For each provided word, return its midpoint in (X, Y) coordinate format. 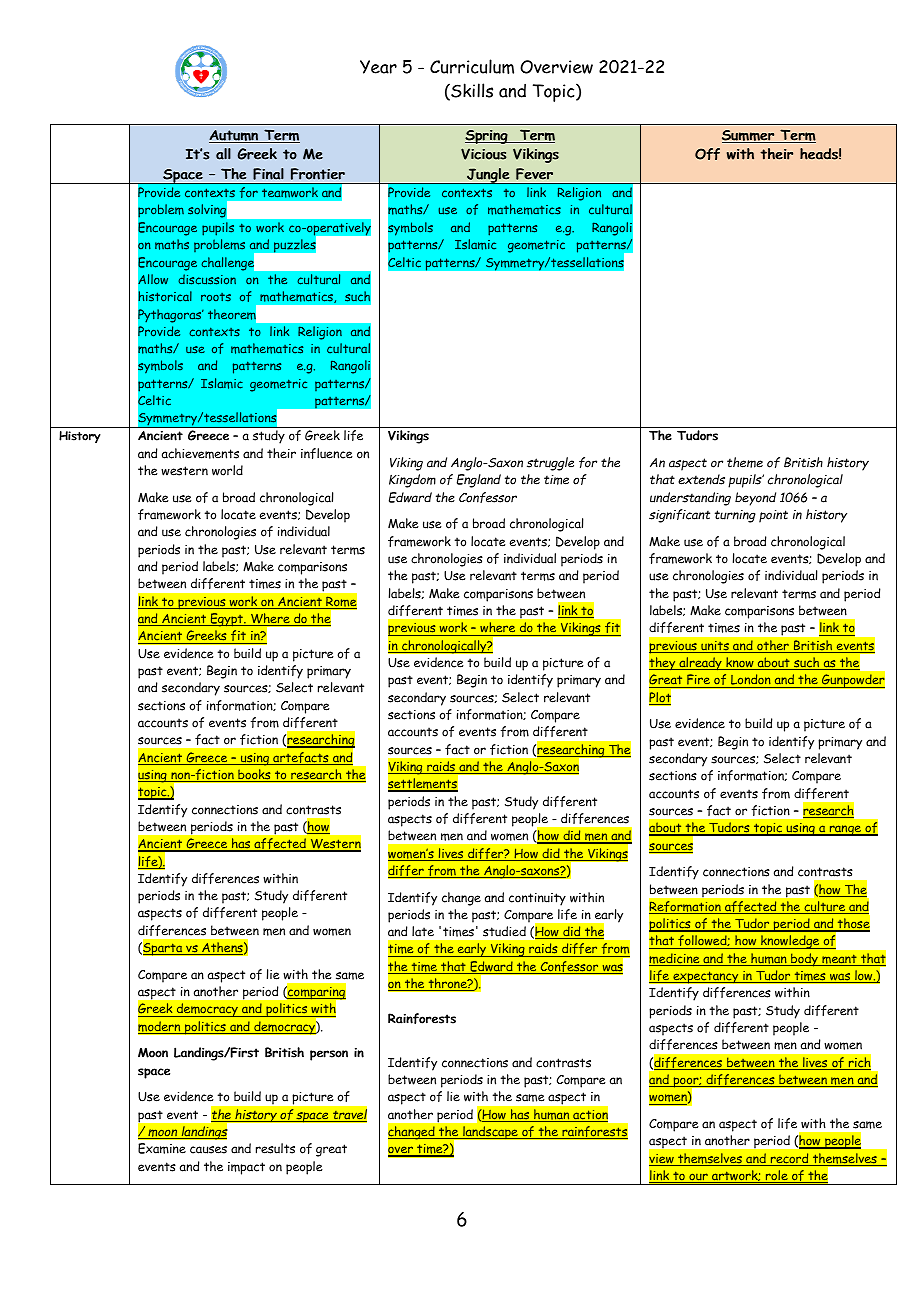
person (329, 1055)
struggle (550, 464)
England (479, 481)
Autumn (235, 136)
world (227, 470)
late (423, 931)
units (715, 647)
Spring (487, 137)
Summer (749, 136)
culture (825, 907)
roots (216, 297)
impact (246, 1168)
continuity (537, 899)
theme (745, 462)
